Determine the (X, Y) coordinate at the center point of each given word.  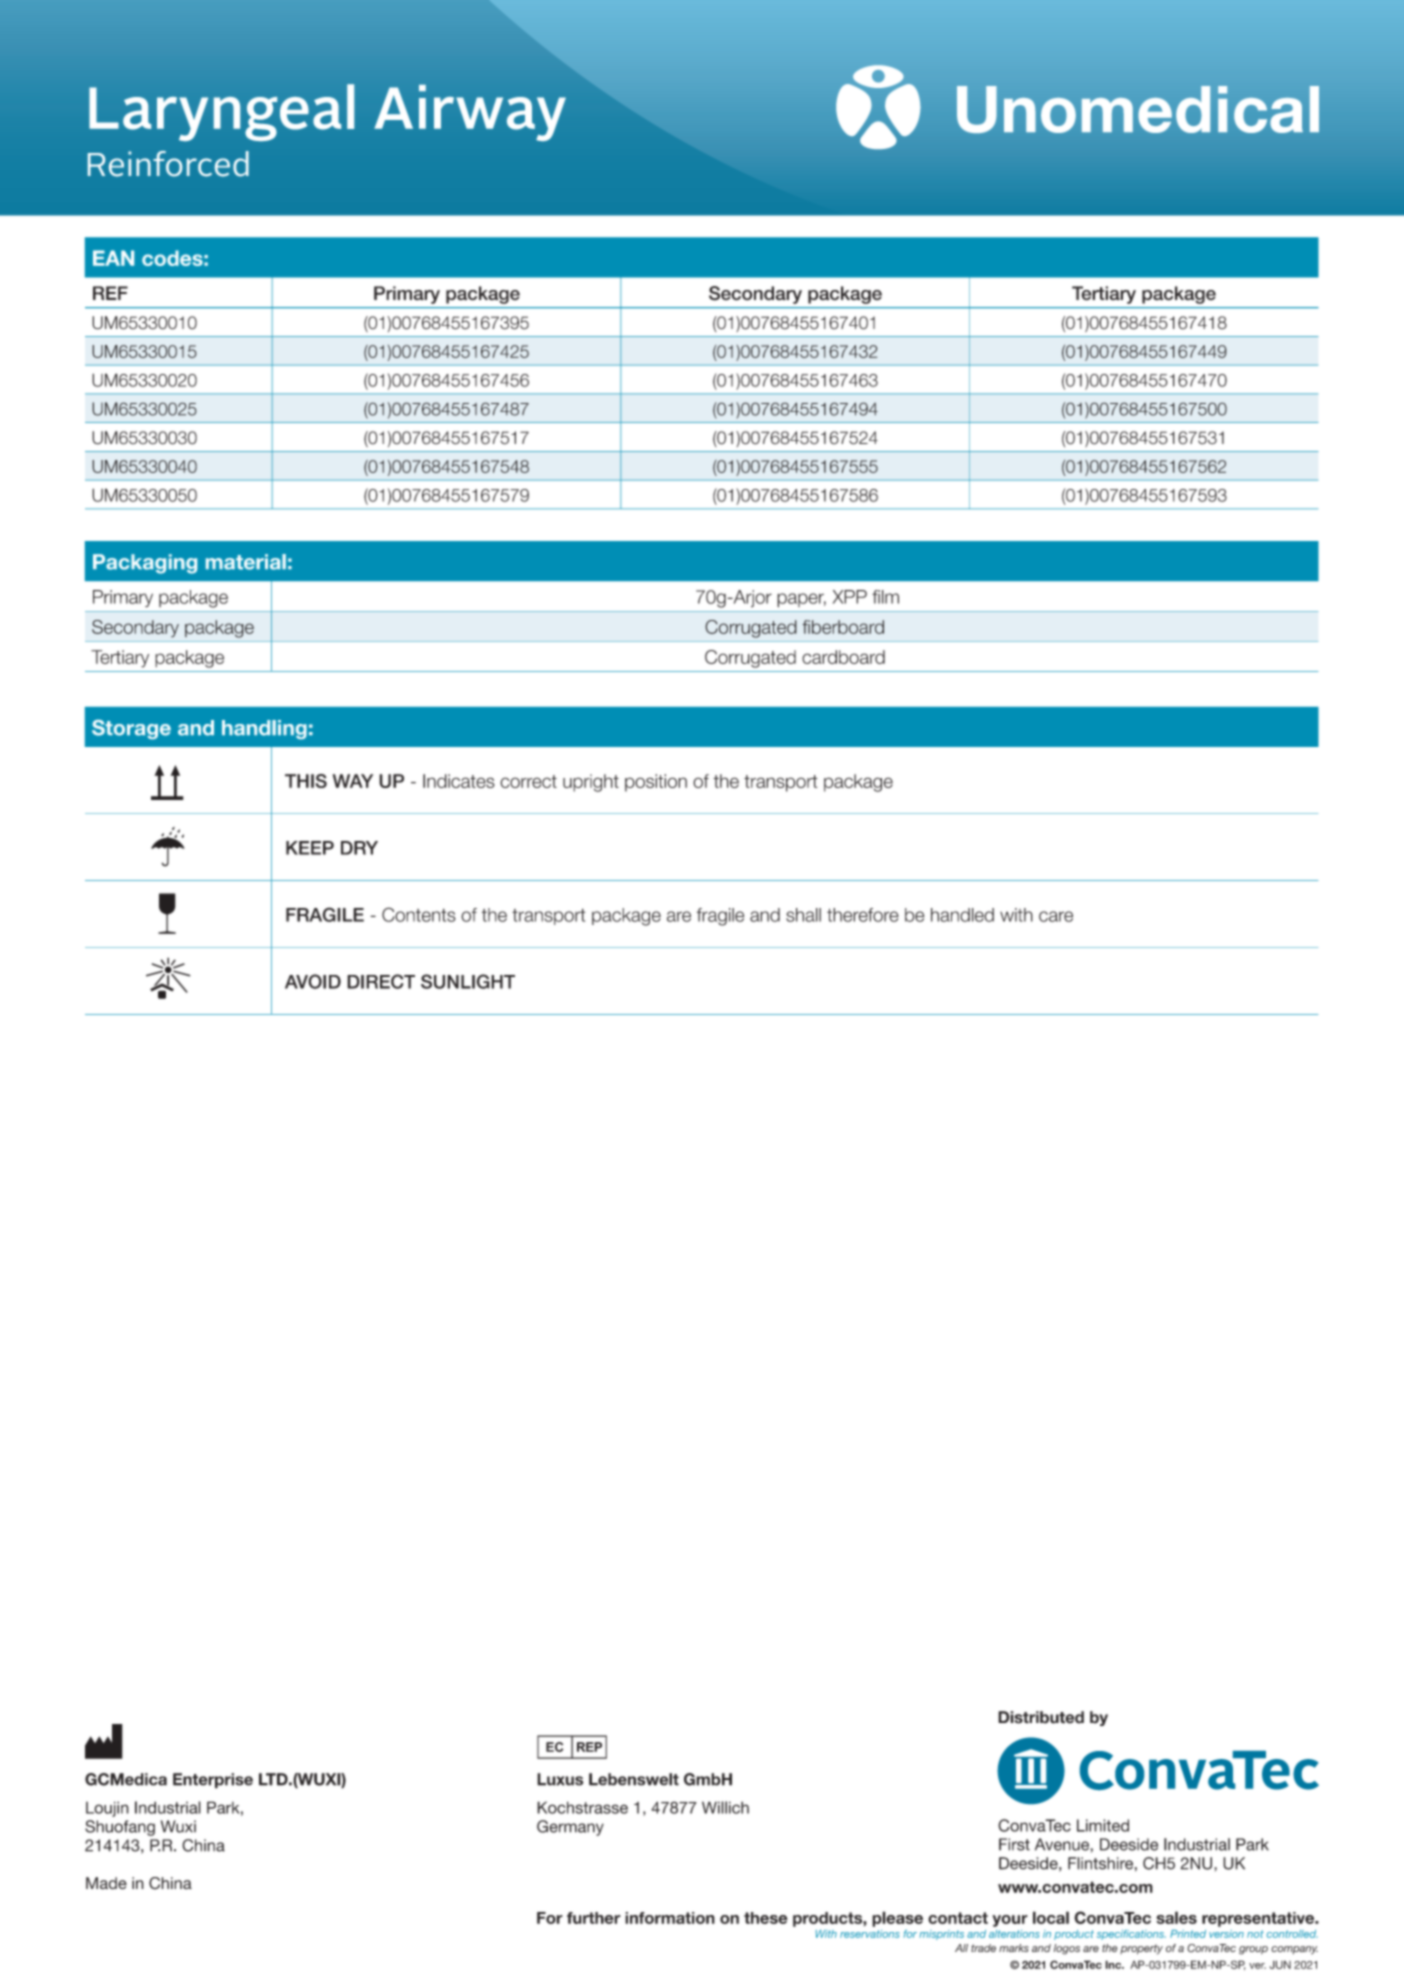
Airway (470, 113)
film (885, 597)
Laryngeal (221, 112)
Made (106, 1883)
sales (1176, 1917)
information (670, 1918)
